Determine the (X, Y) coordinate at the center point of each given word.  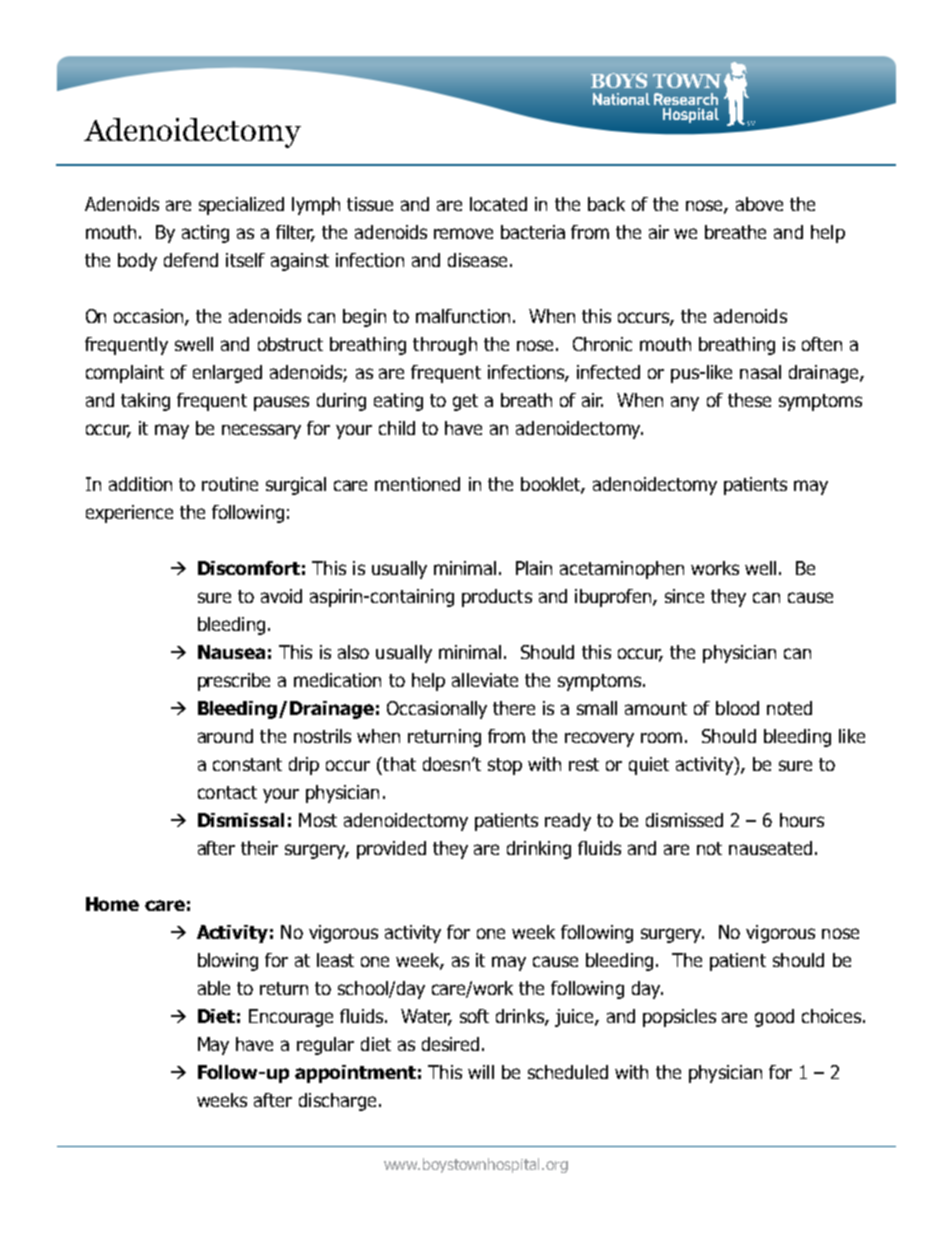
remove (463, 233)
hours (802, 820)
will (481, 1072)
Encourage (291, 1018)
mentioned (417, 484)
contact (227, 792)
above (759, 204)
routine (230, 484)
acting (205, 234)
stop (505, 766)
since (684, 596)
